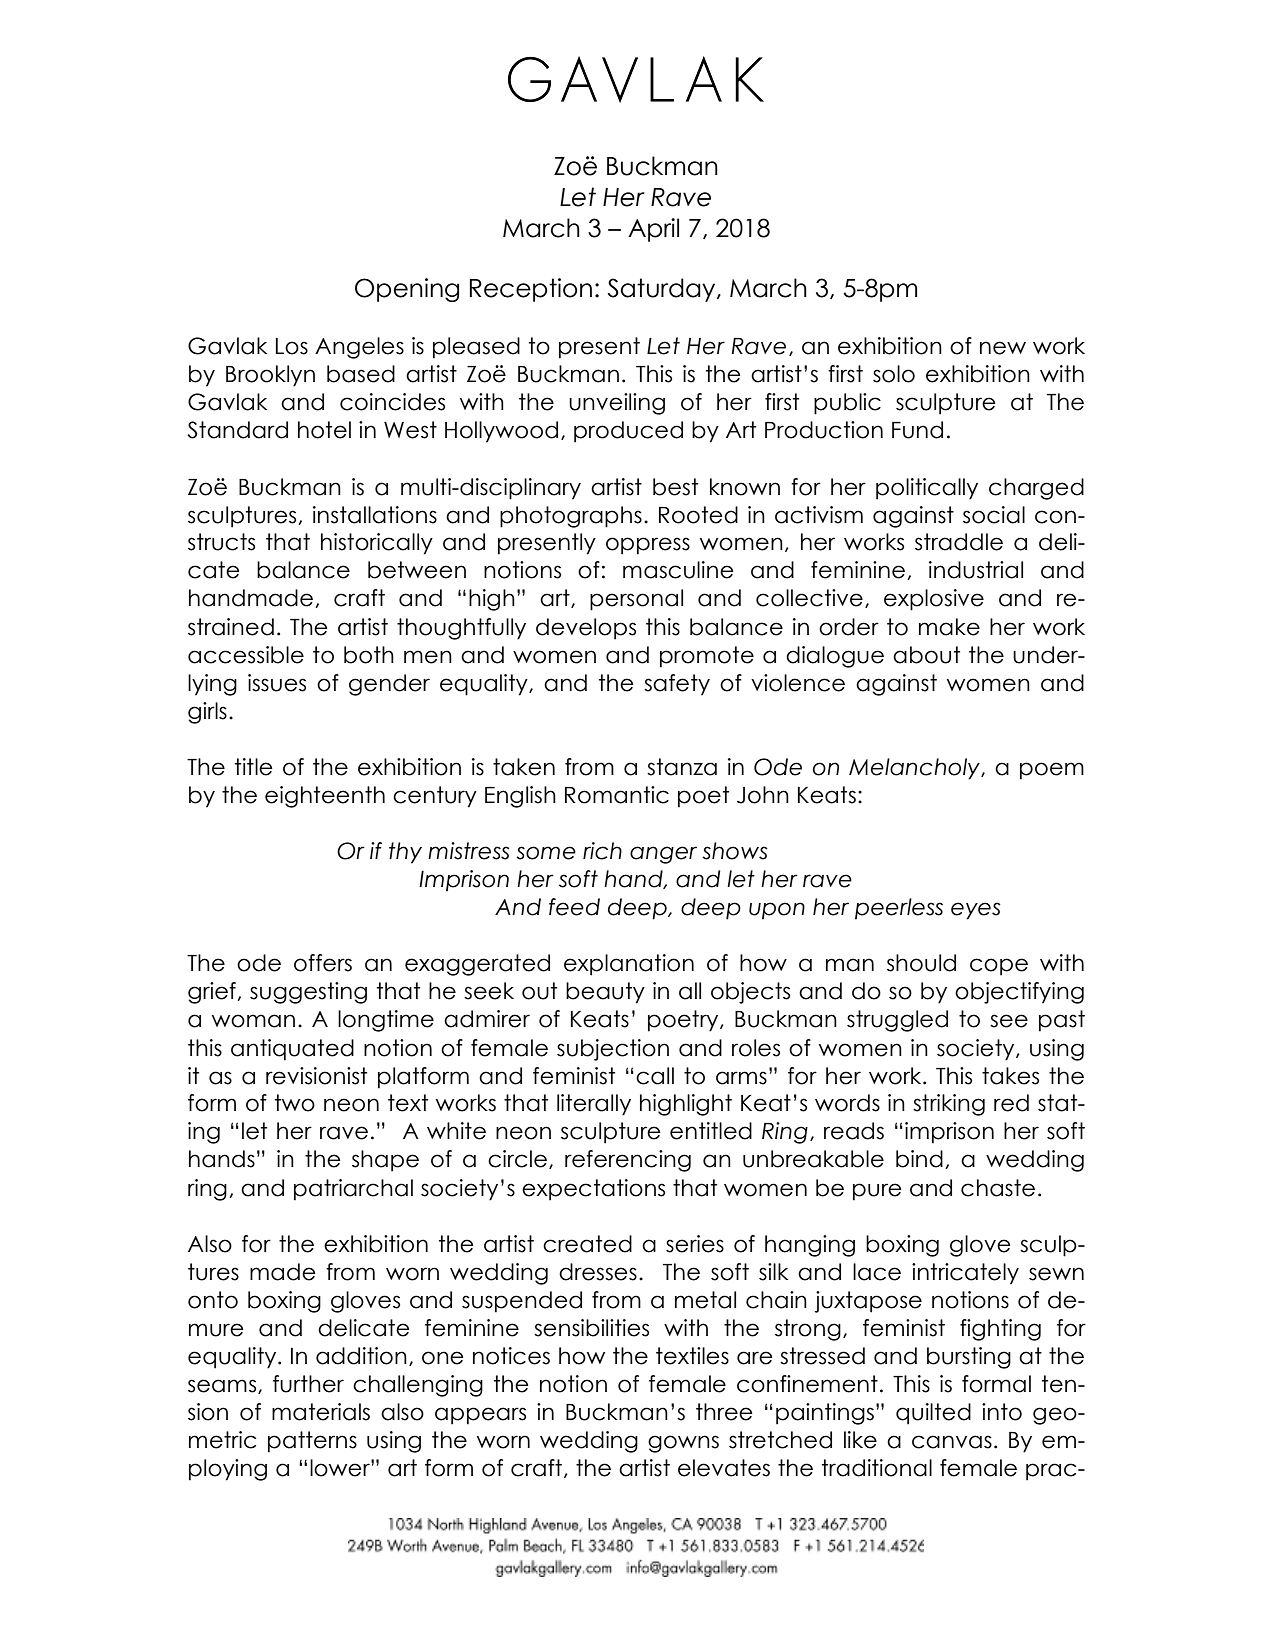 The width and height of the document is (1272, 1647). I want to click on oppress, so click(648, 546).
